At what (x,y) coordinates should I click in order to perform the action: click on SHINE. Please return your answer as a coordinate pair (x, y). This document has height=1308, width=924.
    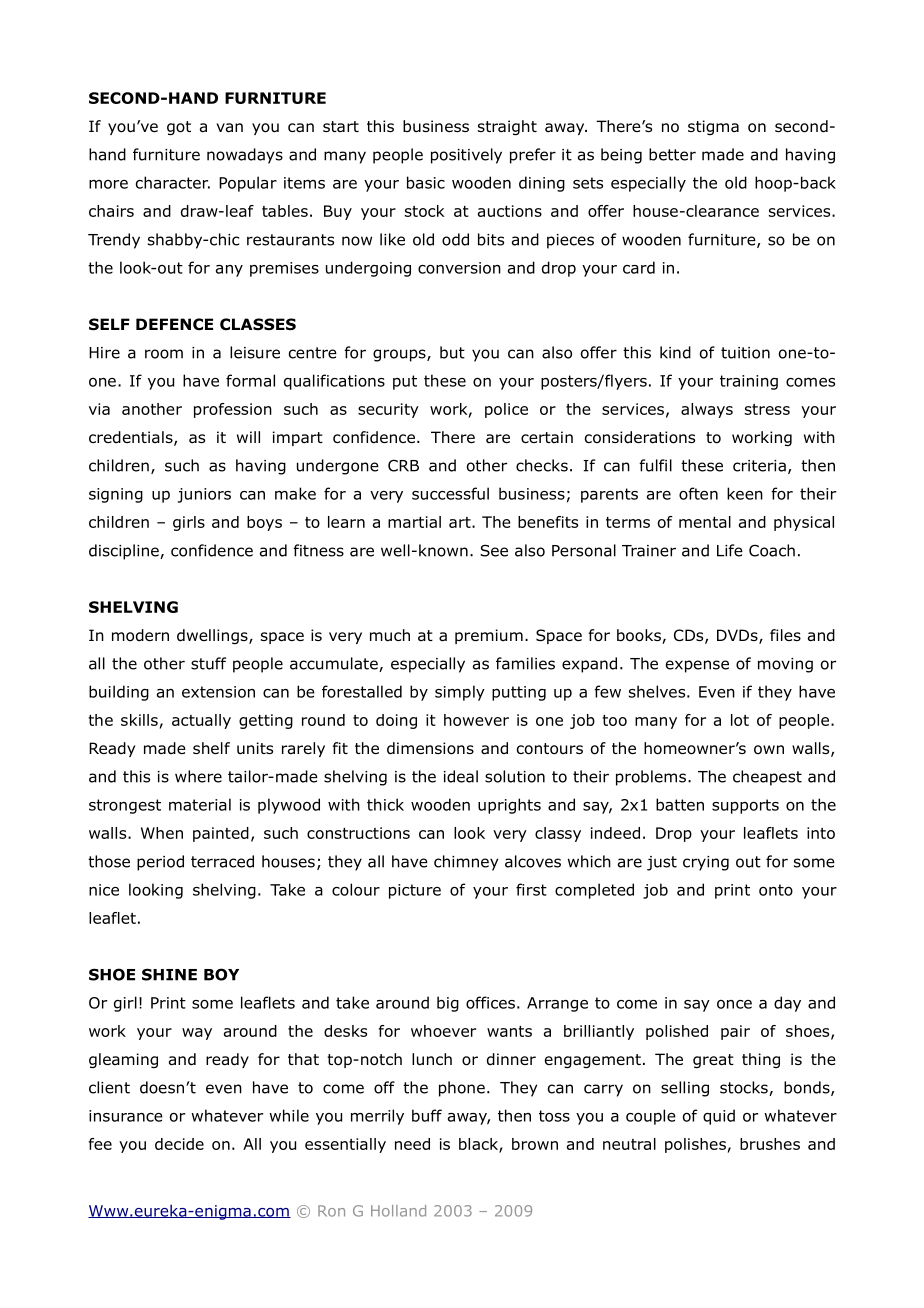
    Looking at the image, I should click on (169, 974).
